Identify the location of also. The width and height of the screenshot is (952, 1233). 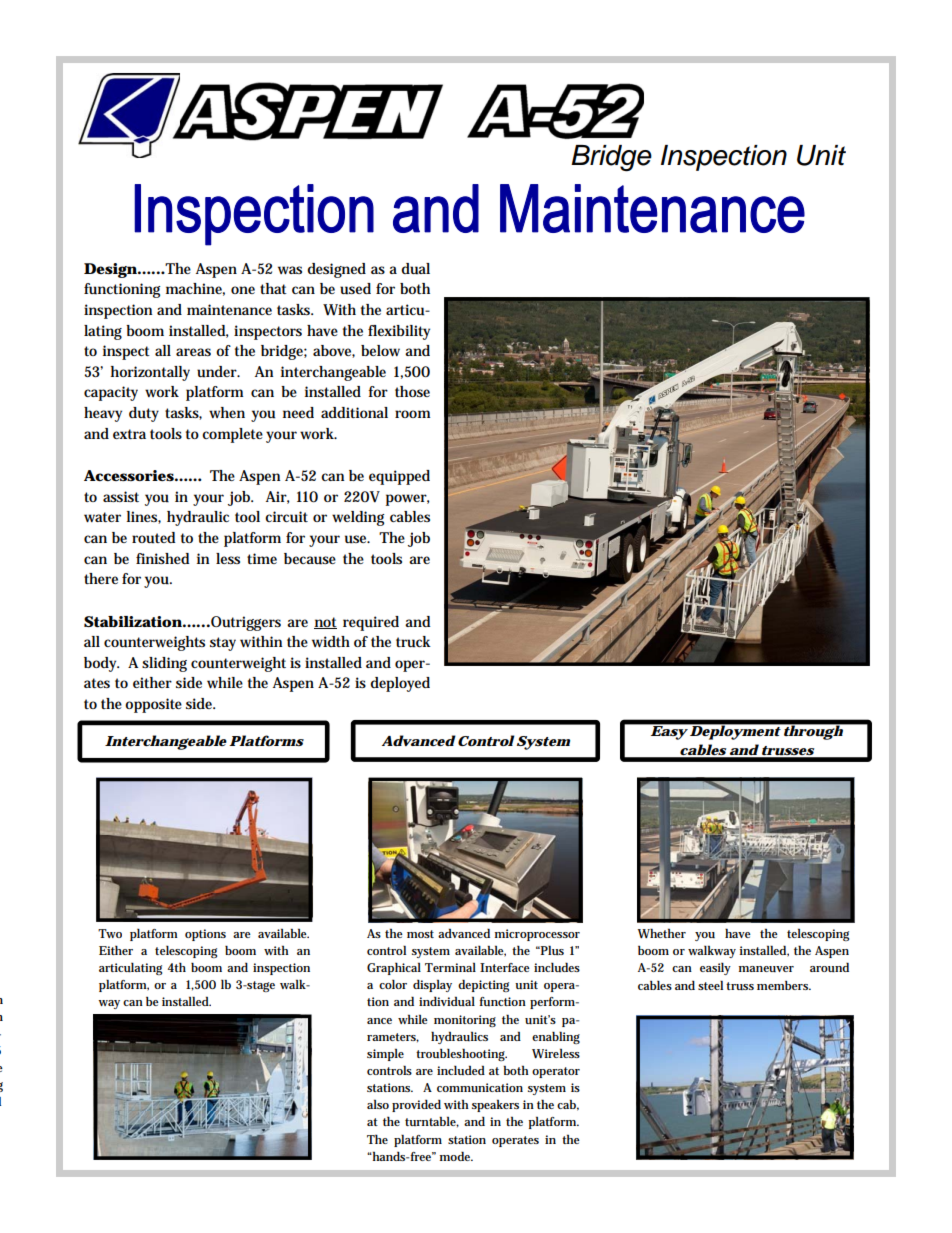
(378, 1104).
